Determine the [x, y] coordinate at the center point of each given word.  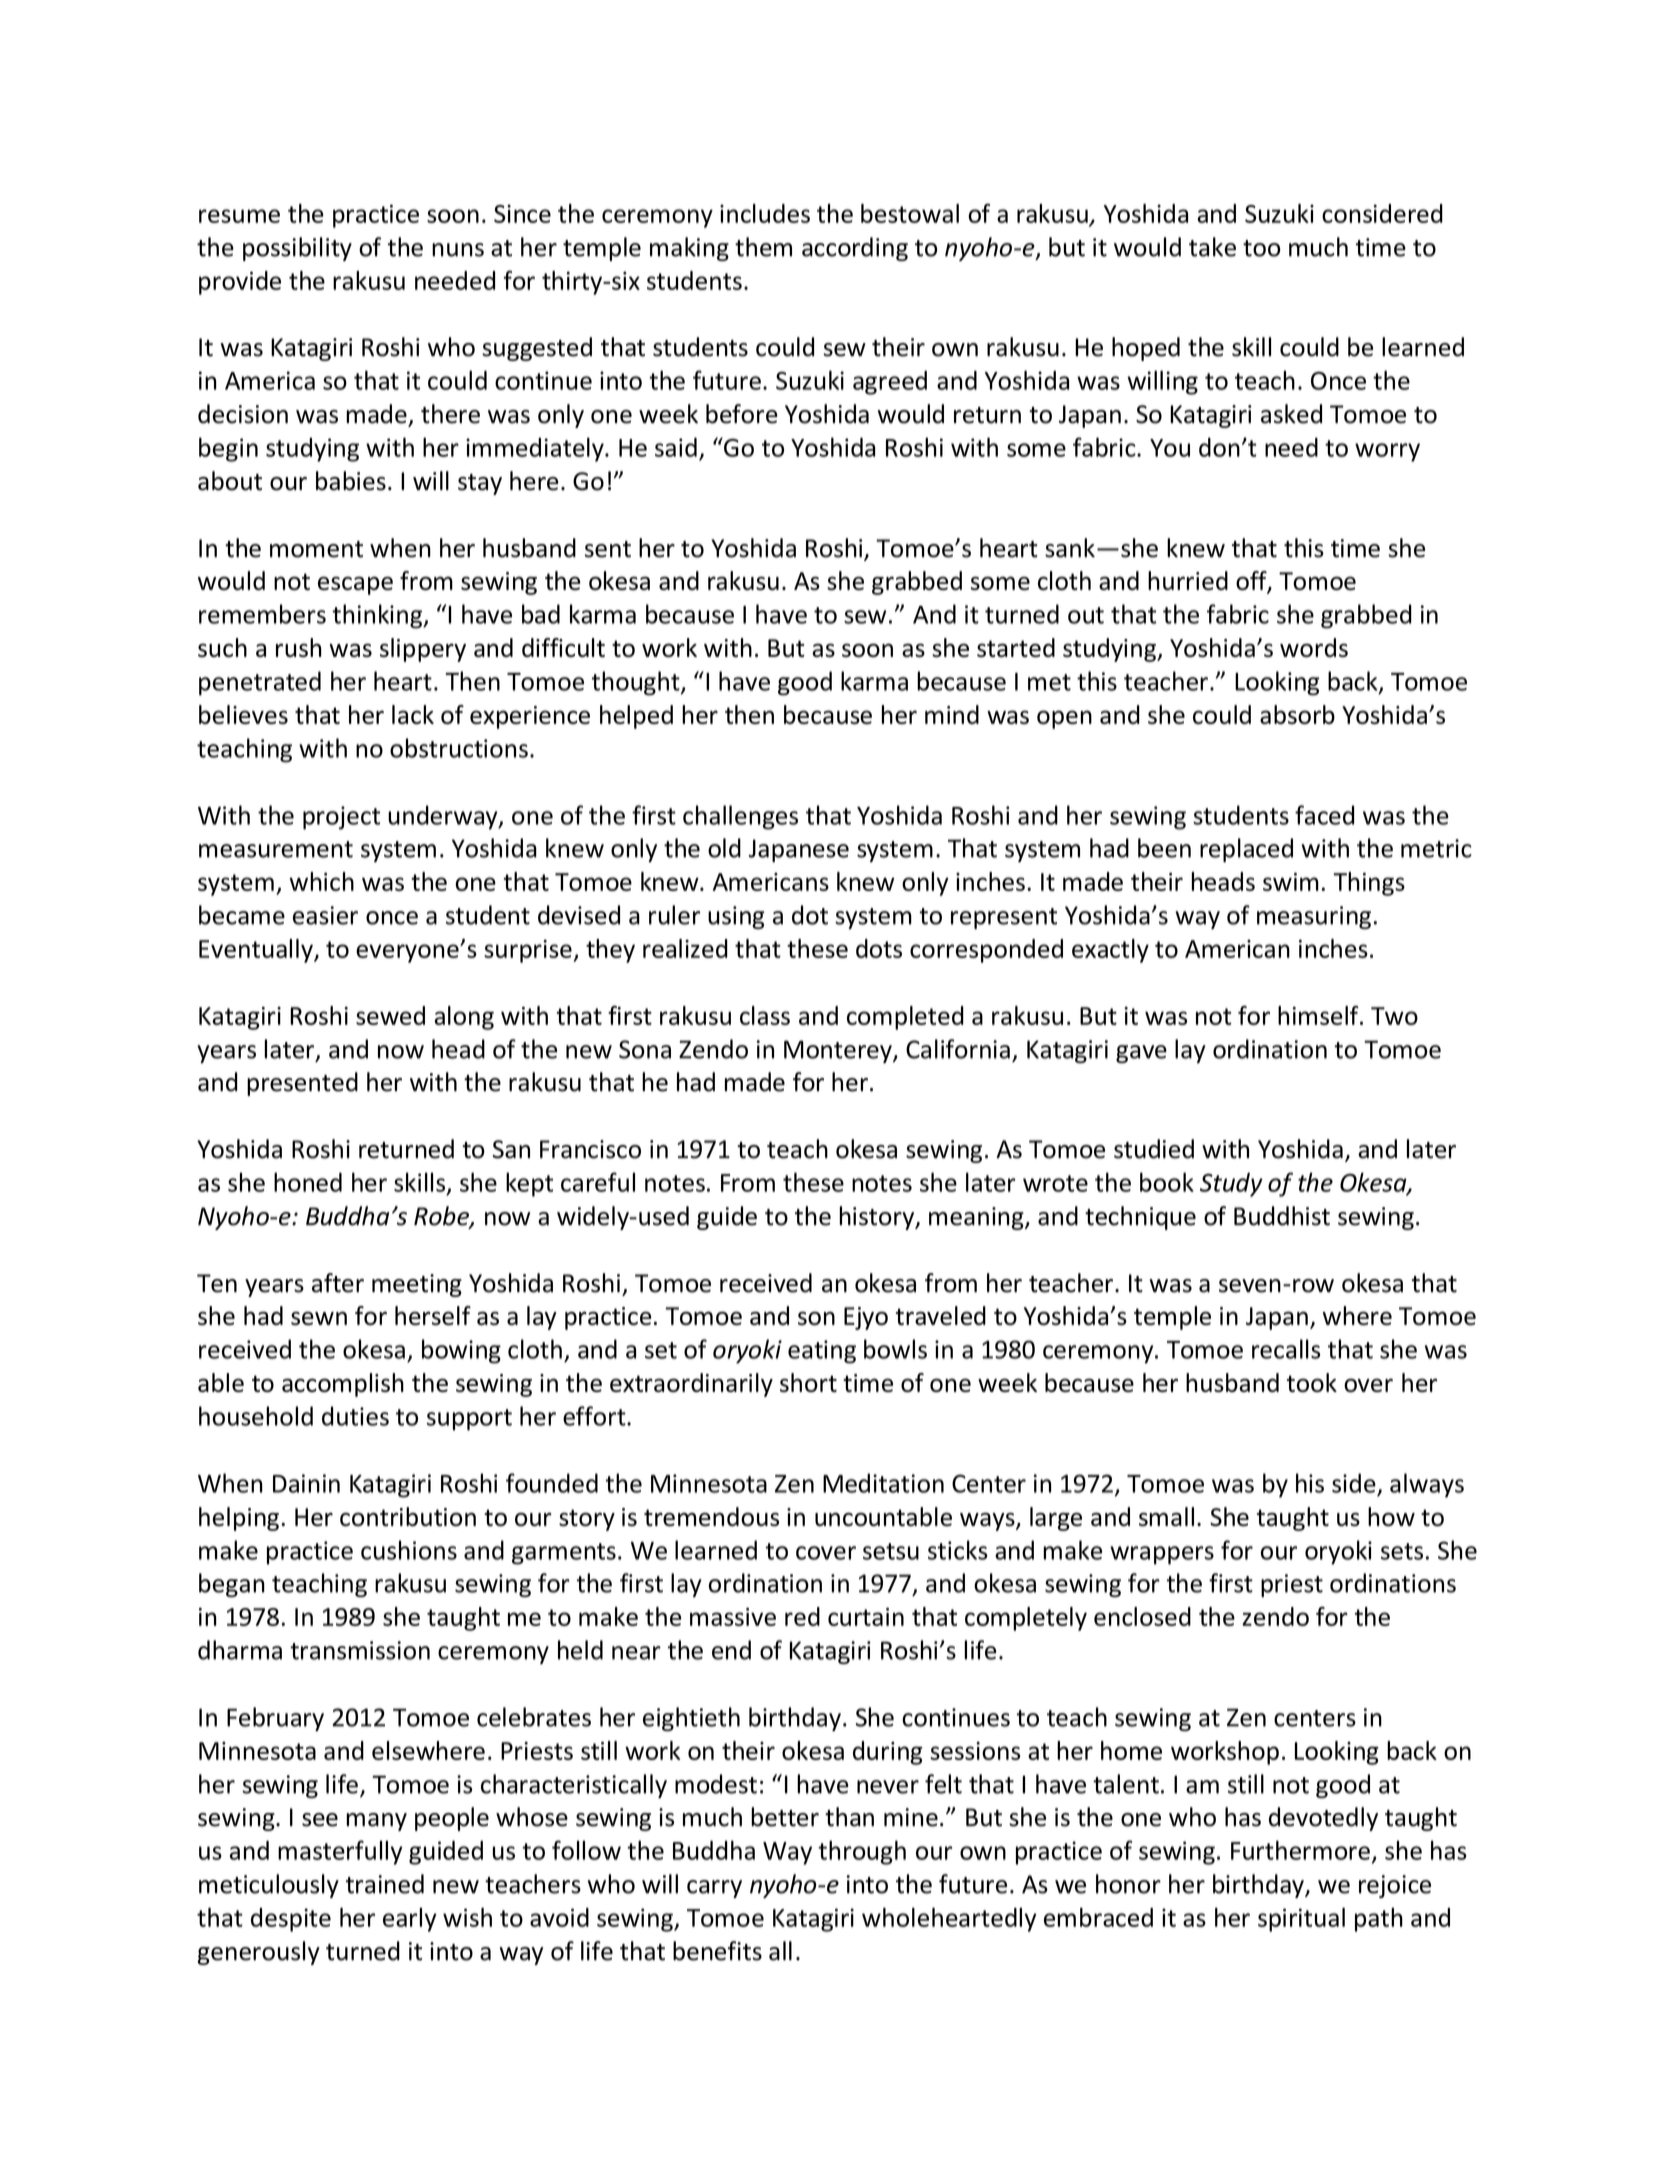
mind [952, 714]
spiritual [1301, 1919]
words [1314, 647]
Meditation [883, 1483]
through [862, 1852]
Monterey [839, 1051]
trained [385, 1884]
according [855, 249]
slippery [423, 650]
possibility [297, 249]
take [1212, 247]
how [1391, 1516]
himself [1319, 1015]
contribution [408, 1516]
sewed [390, 1015]
